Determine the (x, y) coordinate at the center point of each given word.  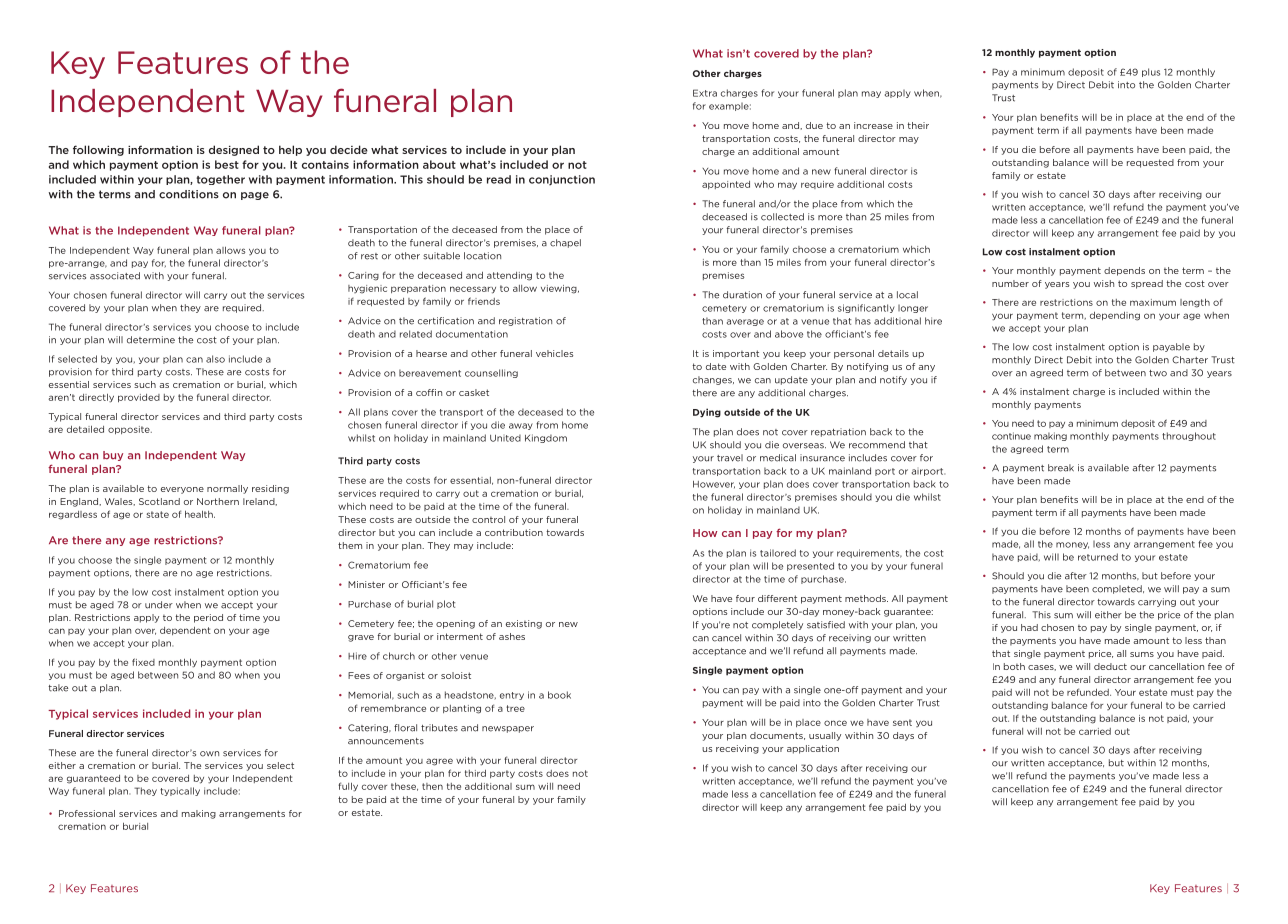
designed (234, 150)
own (209, 754)
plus (1151, 72)
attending (509, 276)
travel (730, 458)
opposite (130, 430)
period (208, 618)
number (1010, 283)
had (1029, 627)
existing (524, 624)
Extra (705, 93)
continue (1011, 436)
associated (115, 276)
